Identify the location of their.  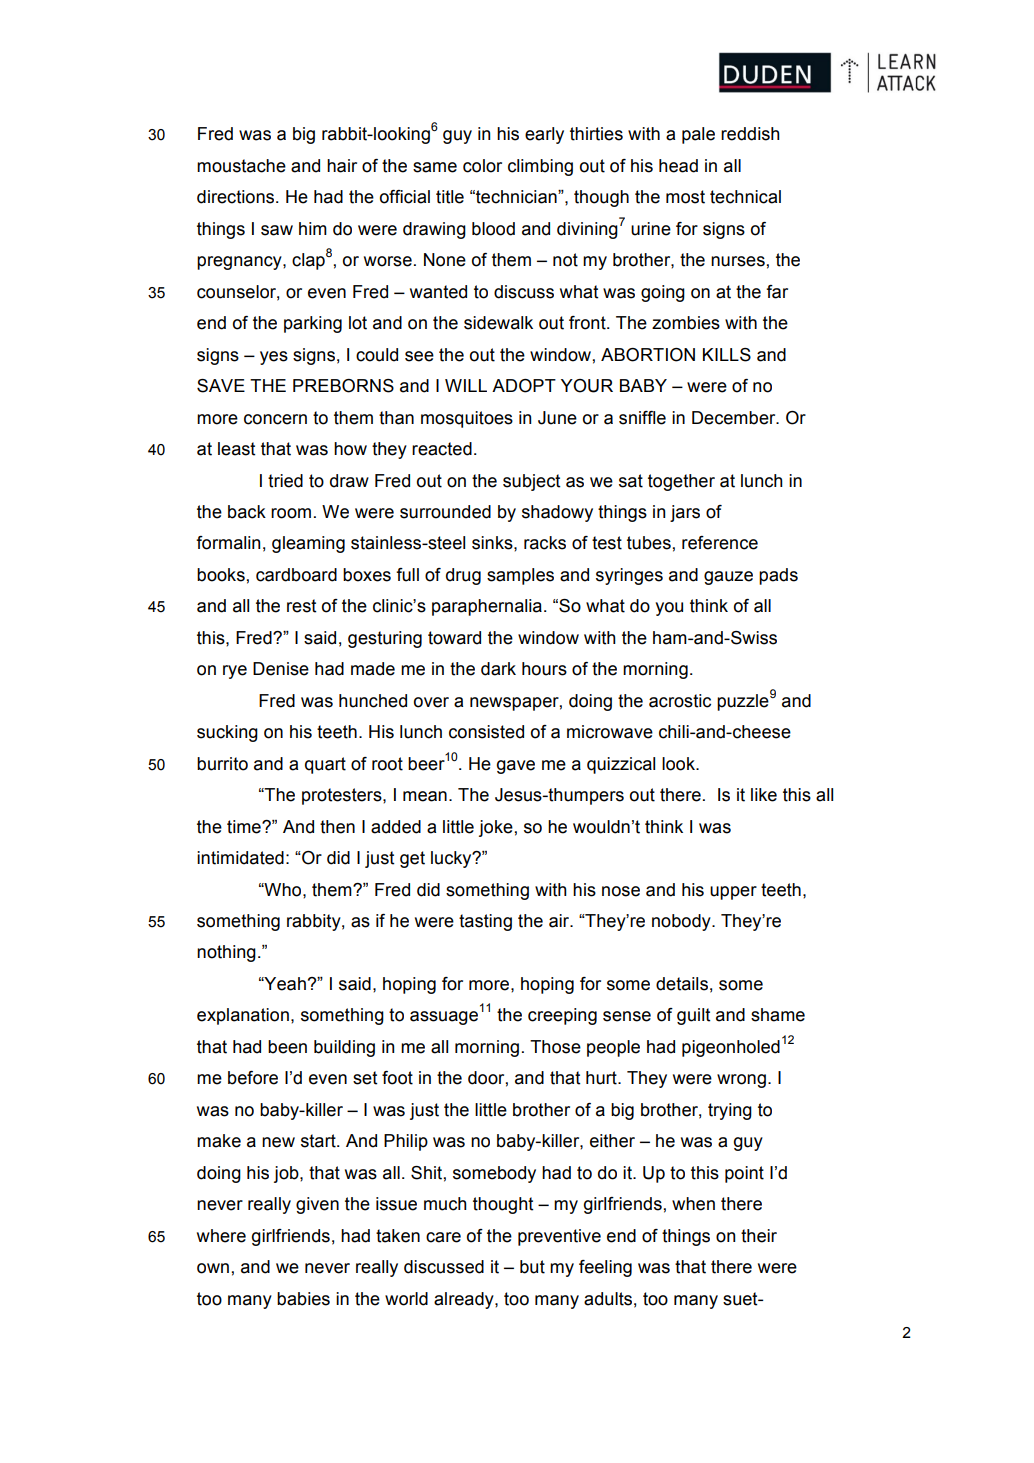
(759, 1236).
